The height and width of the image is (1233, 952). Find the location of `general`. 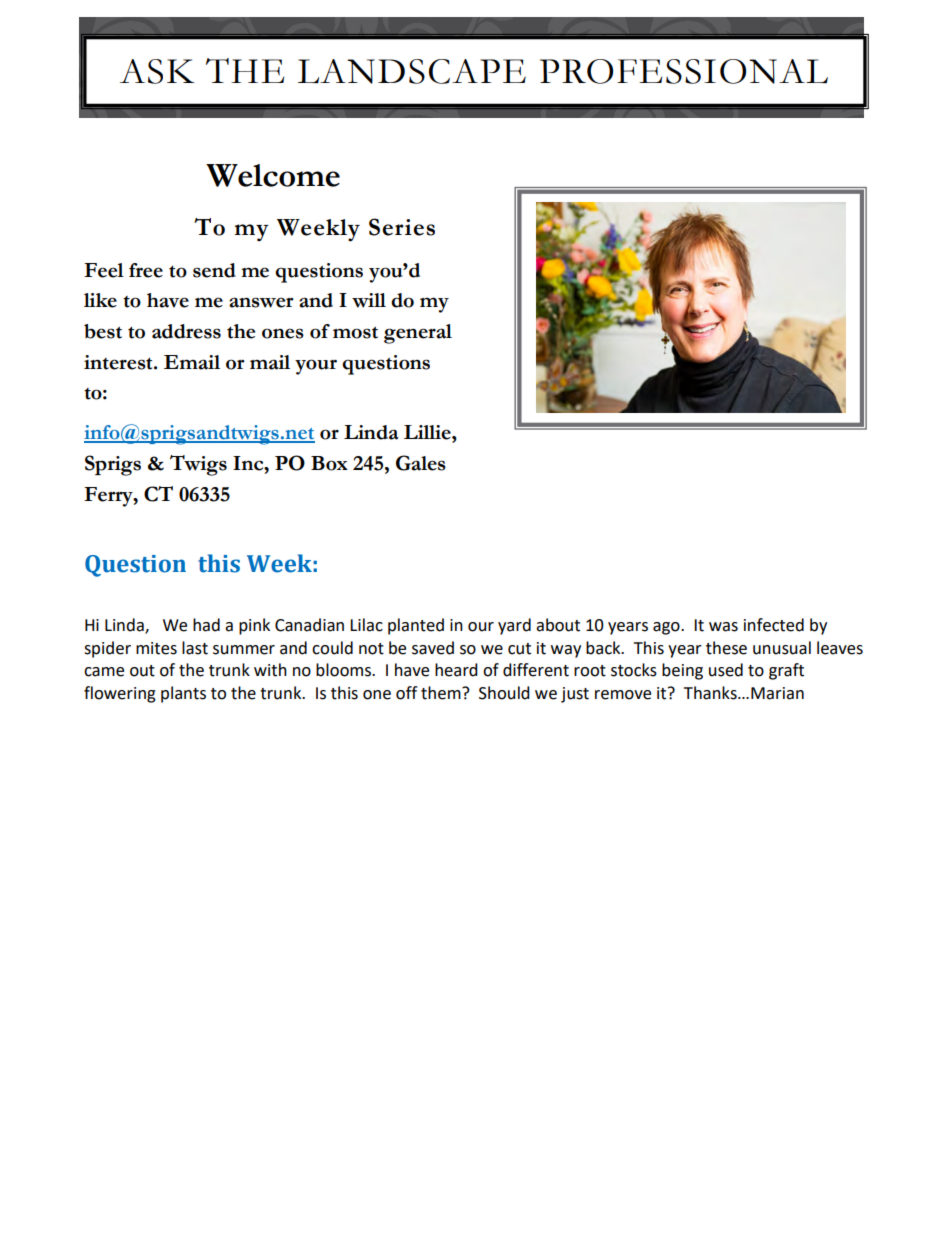

general is located at coordinates (418, 334).
